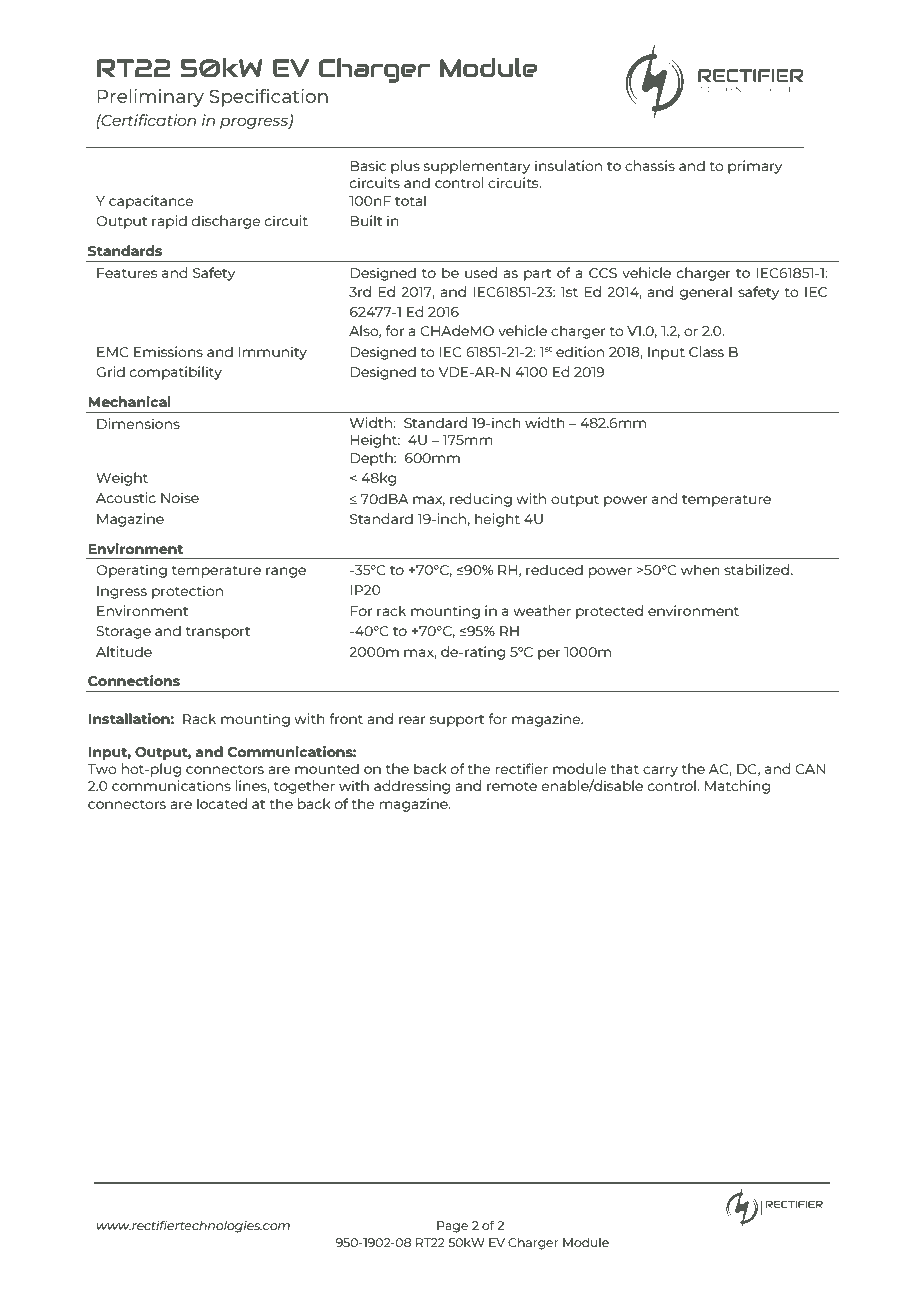  Describe the element at coordinates (457, 721) in the screenshot. I see `support` at that location.
